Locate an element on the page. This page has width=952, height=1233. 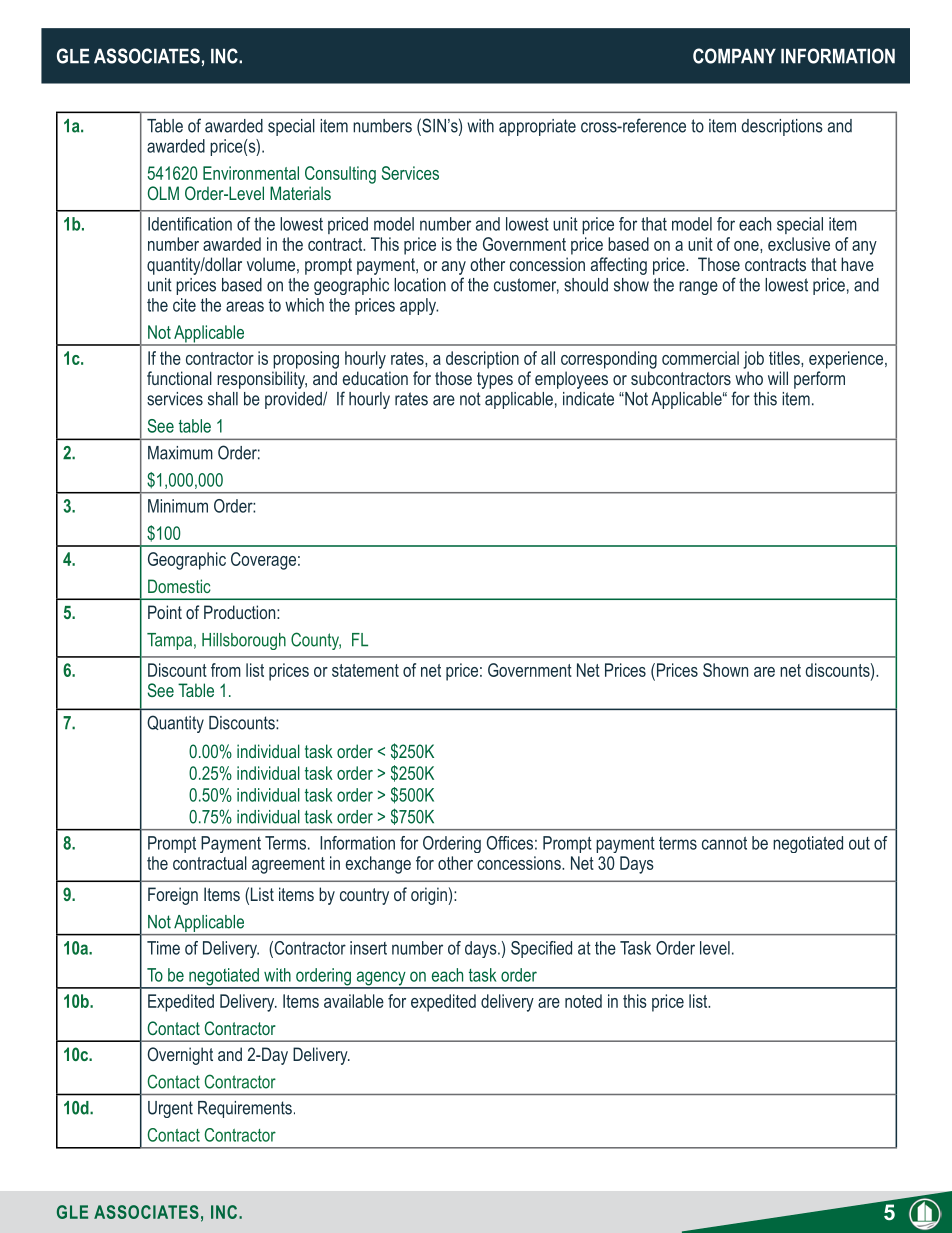
will is located at coordinates (778, 378).
